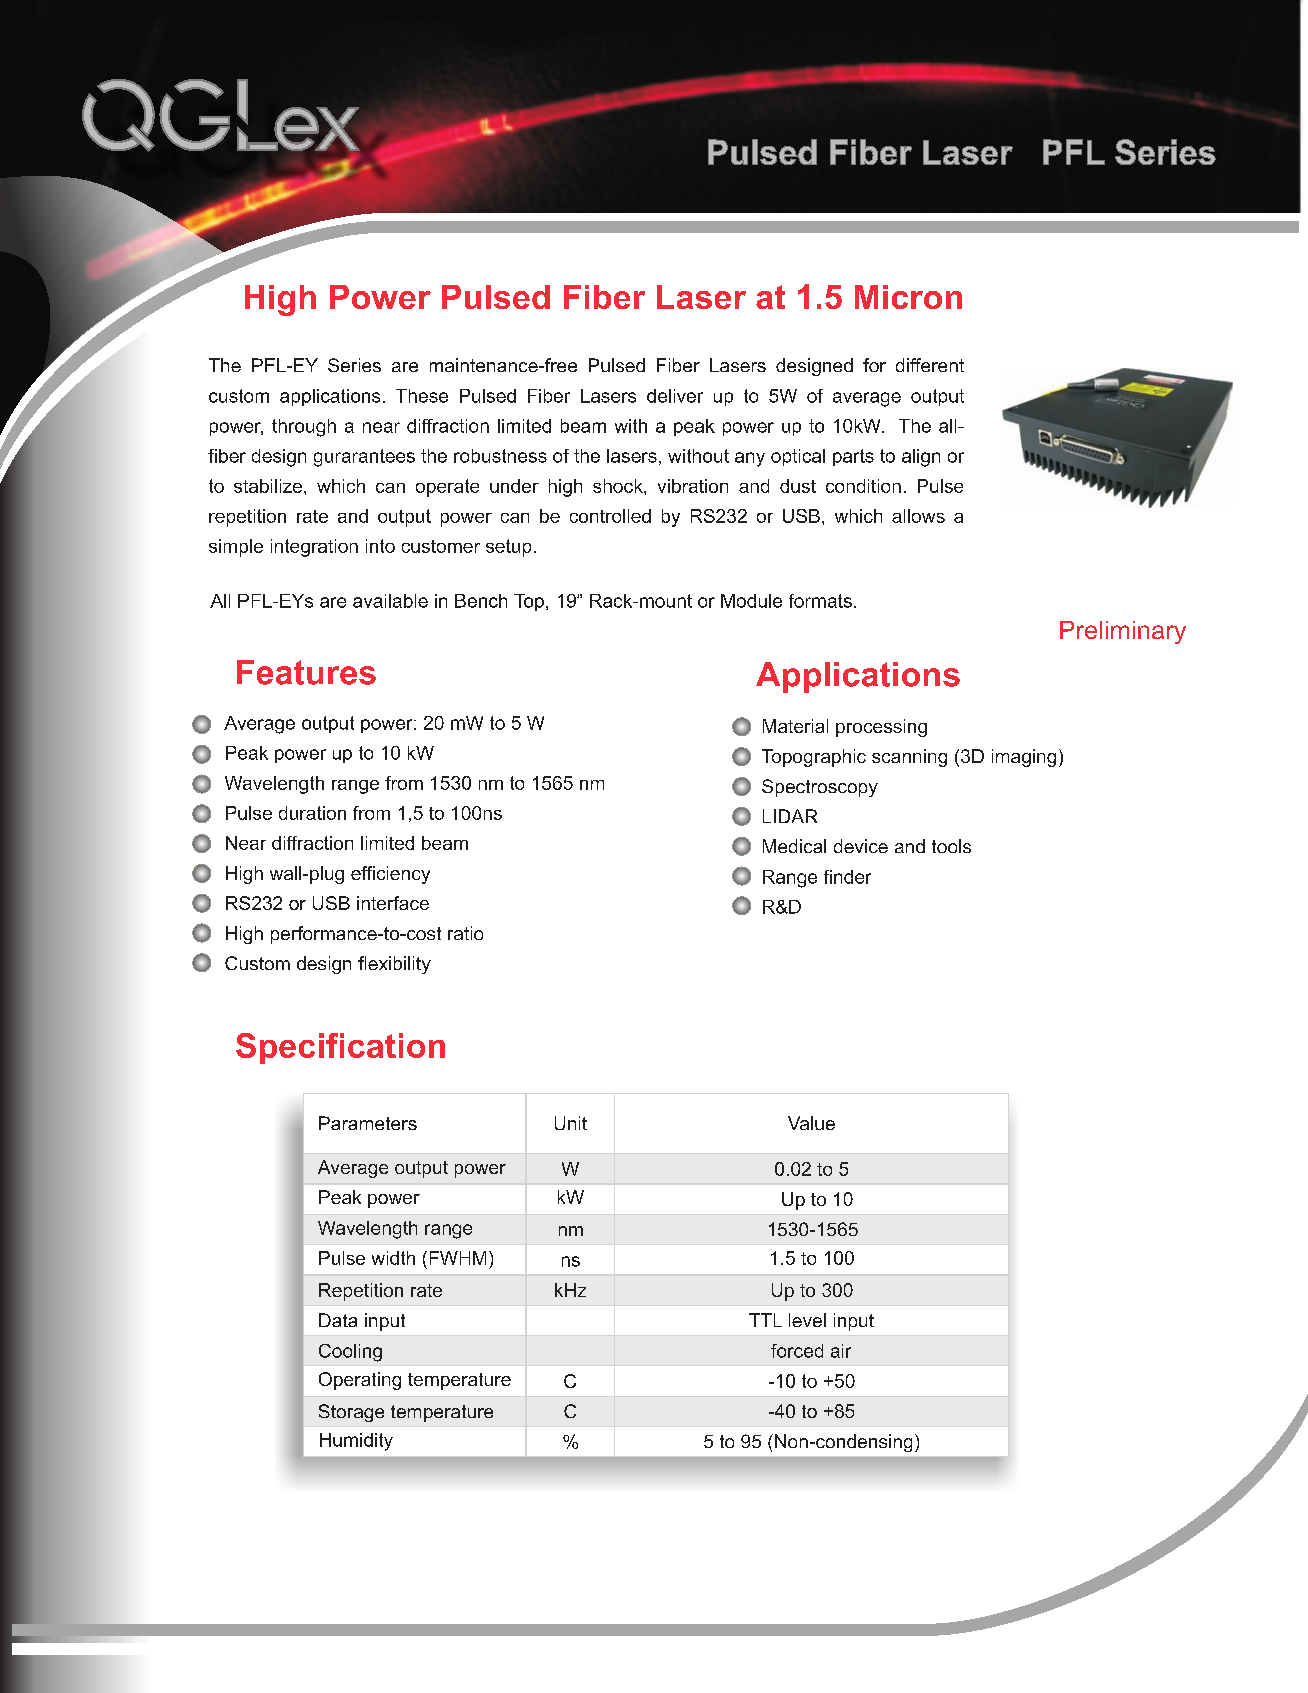  Describe the element at coordinates (951, 846) in the page. I see `tools` at that location.
